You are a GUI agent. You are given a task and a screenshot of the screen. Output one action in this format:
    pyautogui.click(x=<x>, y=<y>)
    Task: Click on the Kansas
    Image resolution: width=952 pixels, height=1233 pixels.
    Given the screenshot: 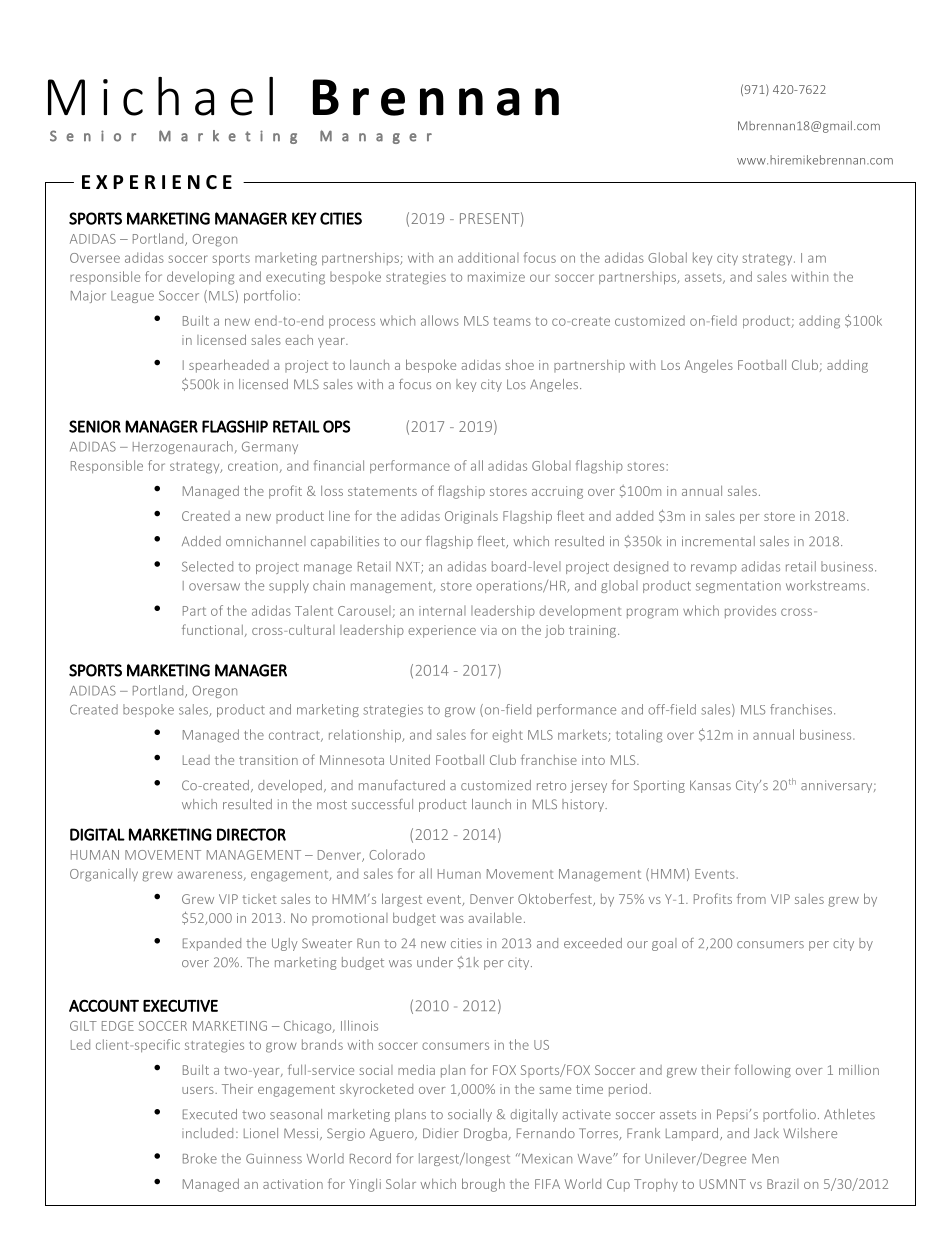 What is the action you would take?
    pyautogui.click(x=710, y=785)
